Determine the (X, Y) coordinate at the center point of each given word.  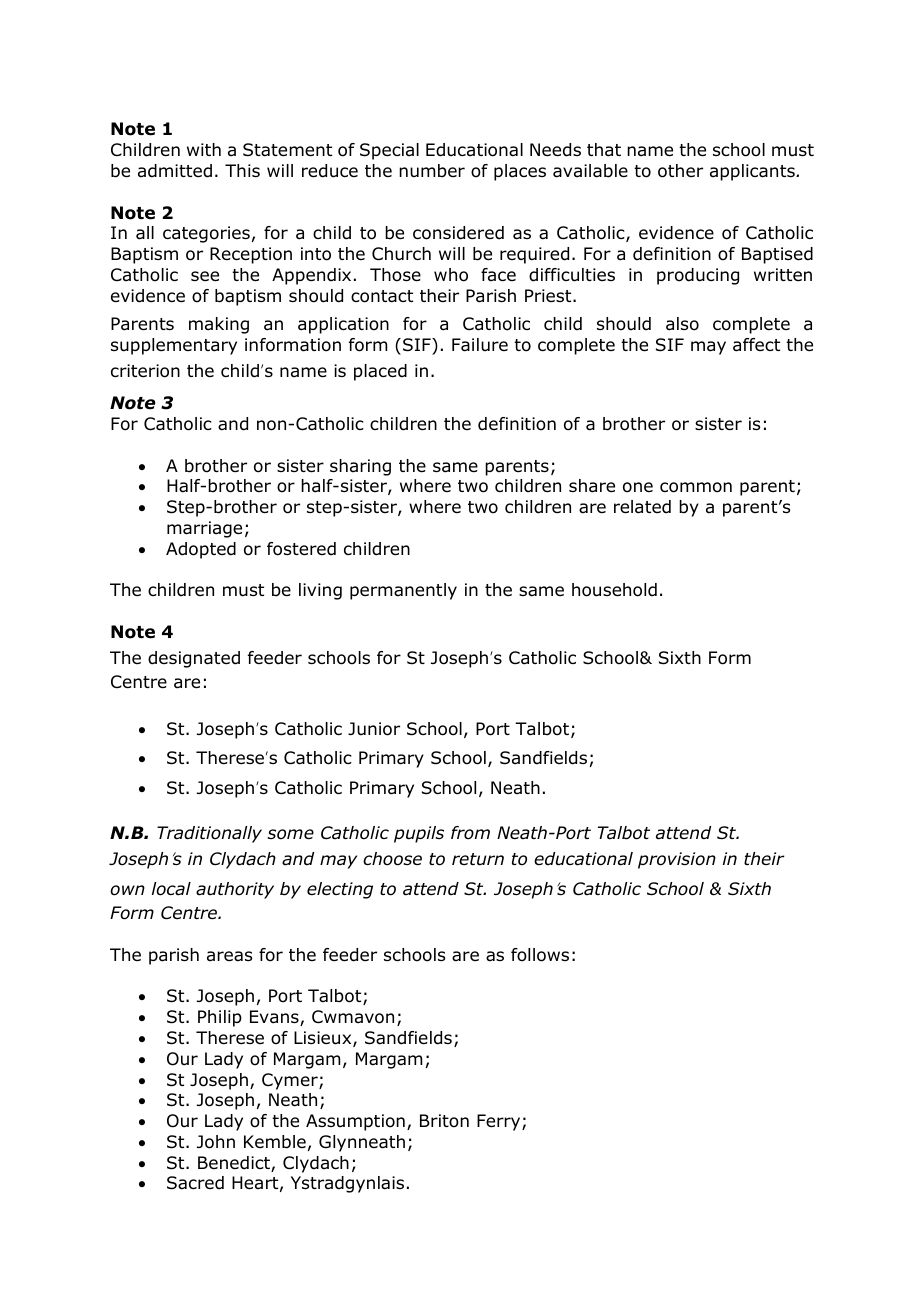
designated (194, 659)
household (614, 590)
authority (235, 890)
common (696, 487)
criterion (145, 371)
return (478, 859)
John (216, 1142)
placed (380, 372)
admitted (175, 171)
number (432, 171)
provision (677, 860)
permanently (403, 591)
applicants (753, 172)
